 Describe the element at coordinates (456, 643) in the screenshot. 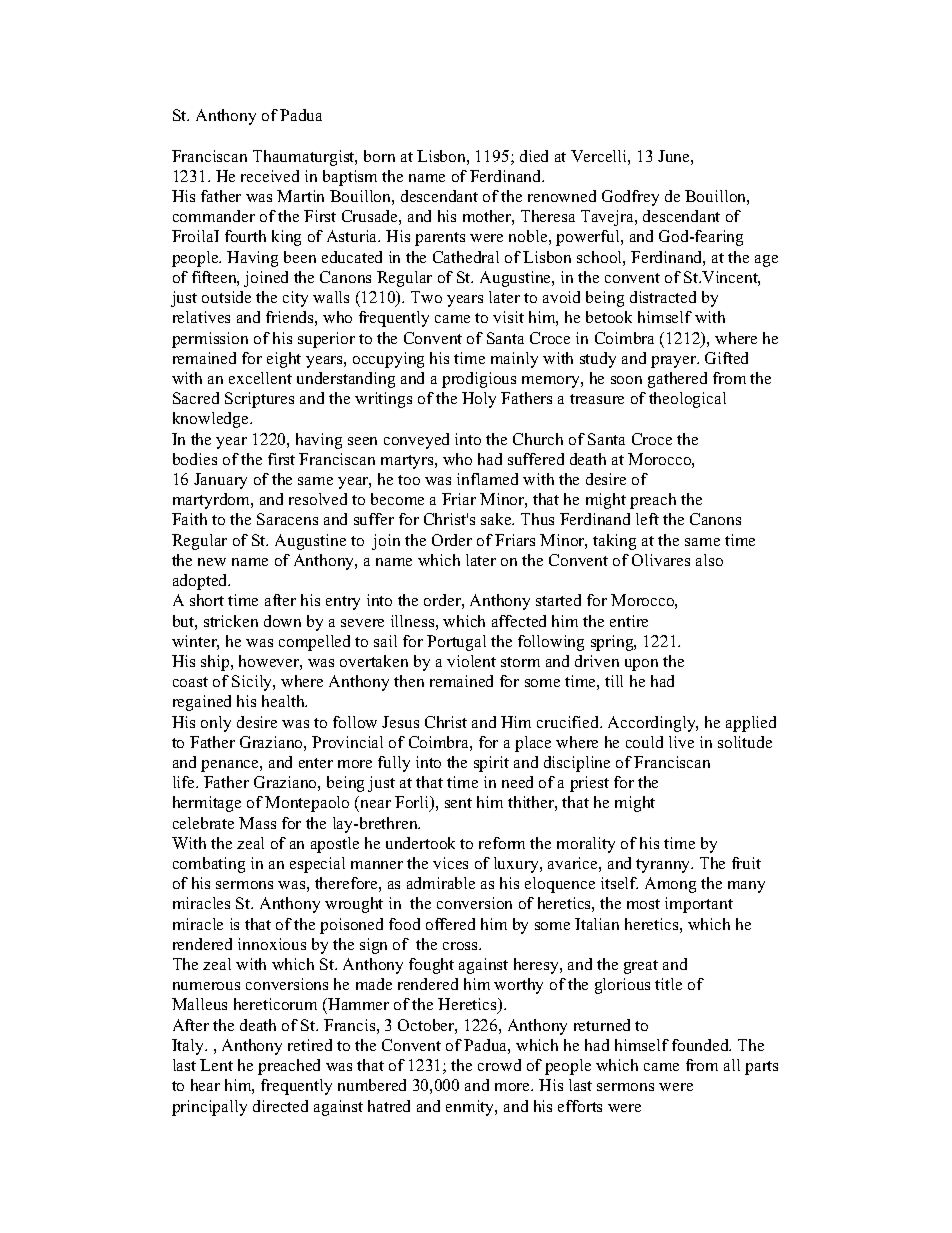

I see `Portugal` at that location.
